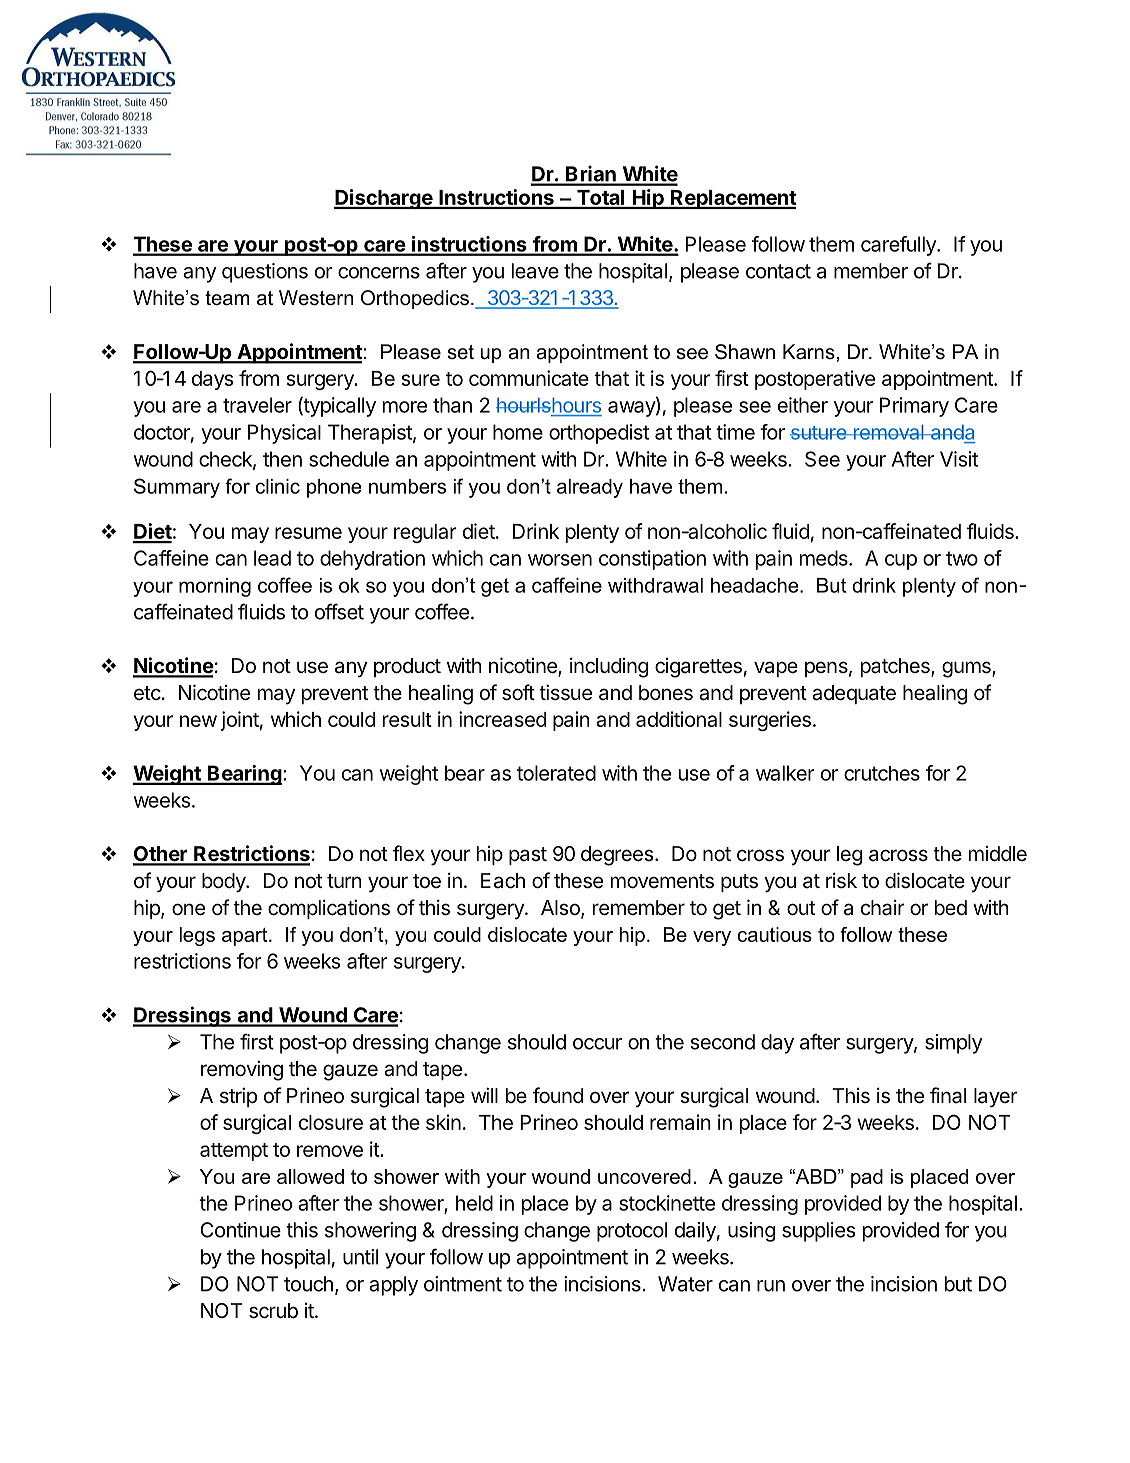  What do you see at coordinates (632, 1232) in the screenshot?
I see `protocol` at bounding box center [632, 1232].
